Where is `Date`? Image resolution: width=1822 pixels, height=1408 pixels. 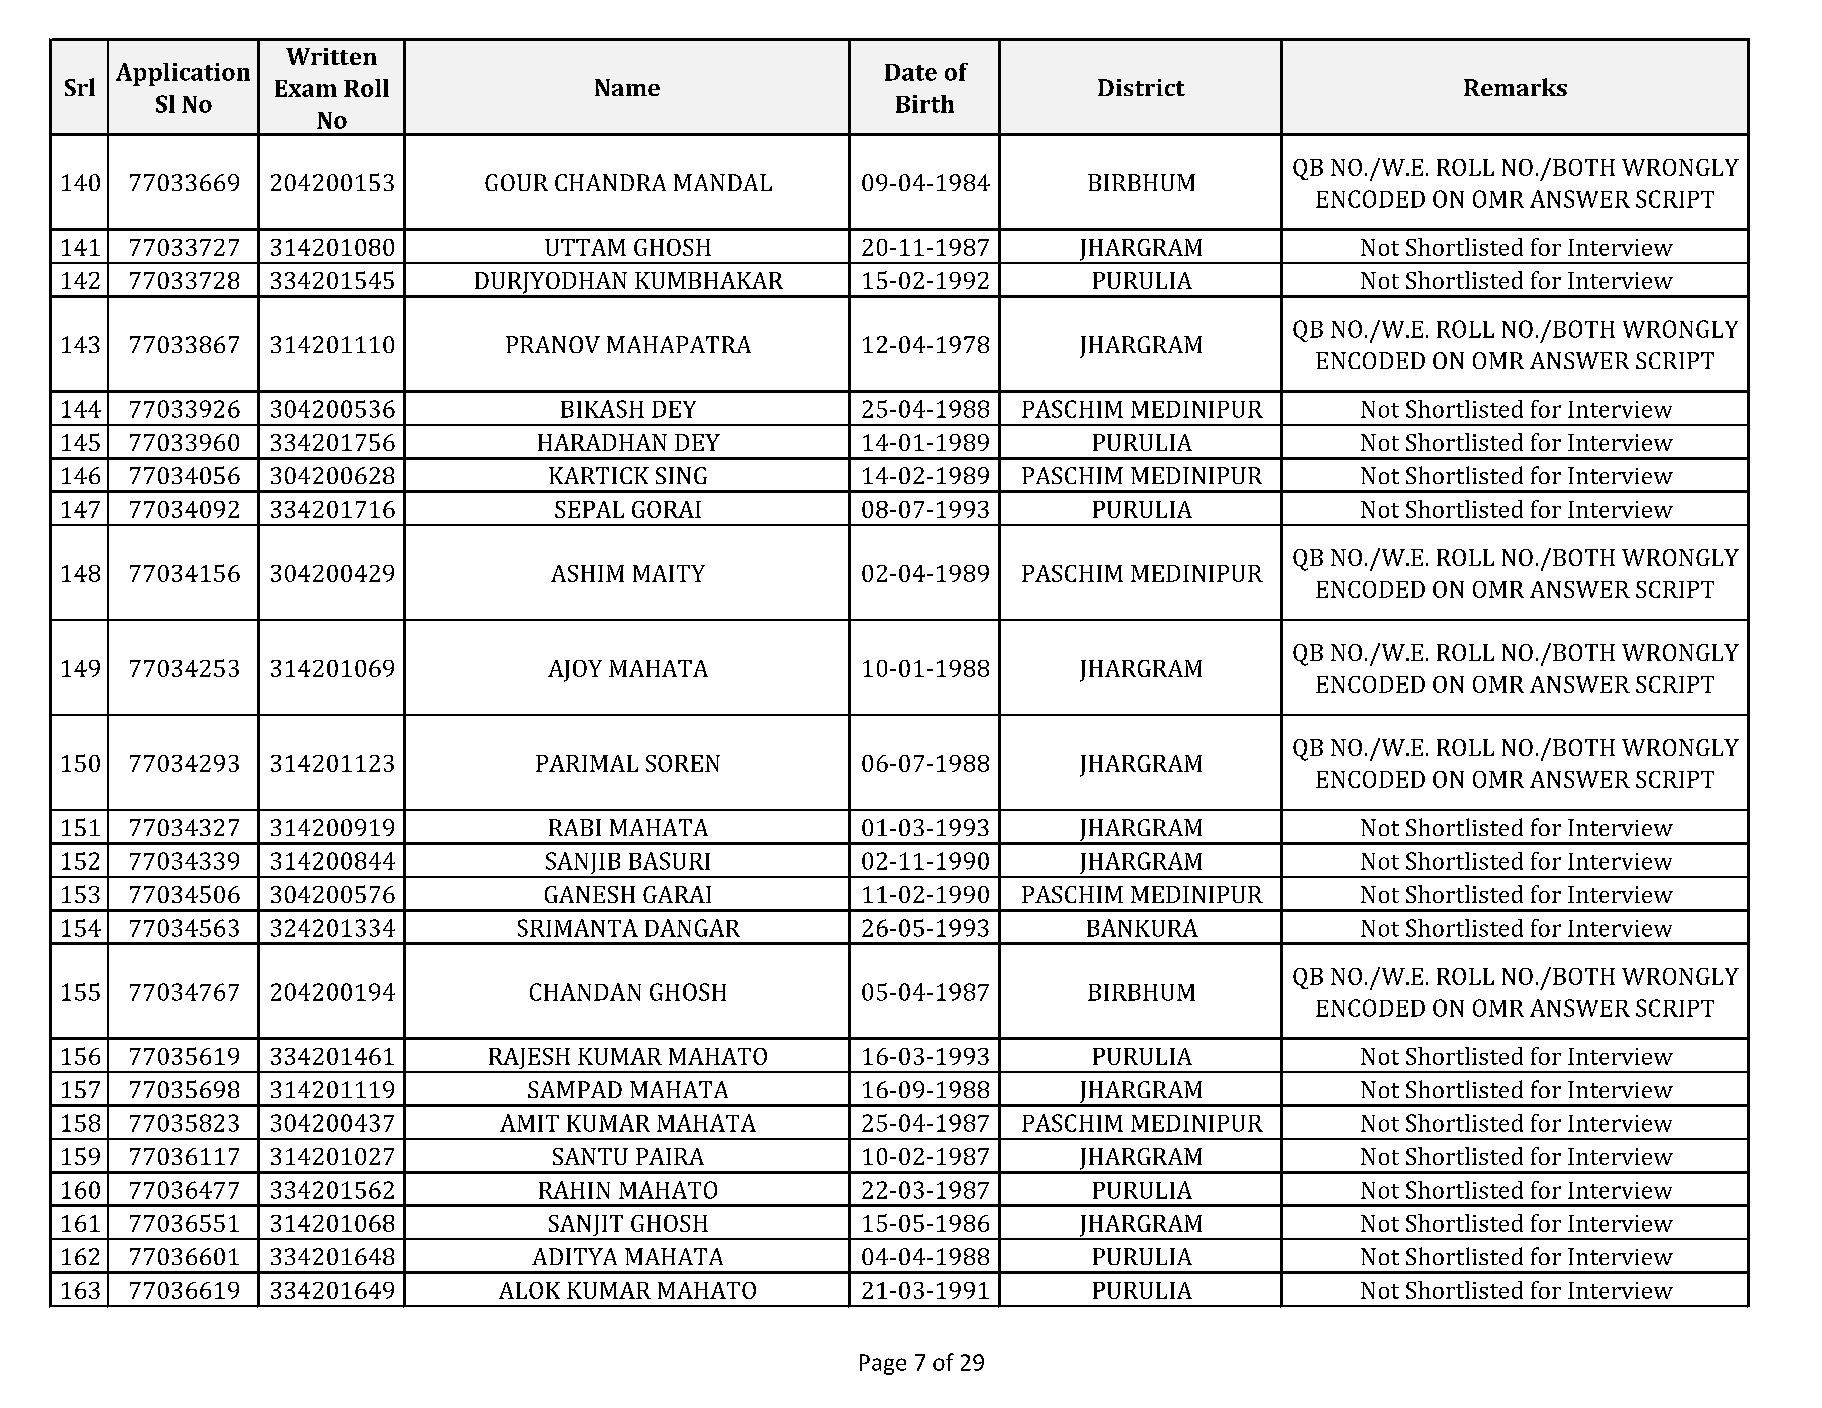
Date is located at coordinates (911, 72).
